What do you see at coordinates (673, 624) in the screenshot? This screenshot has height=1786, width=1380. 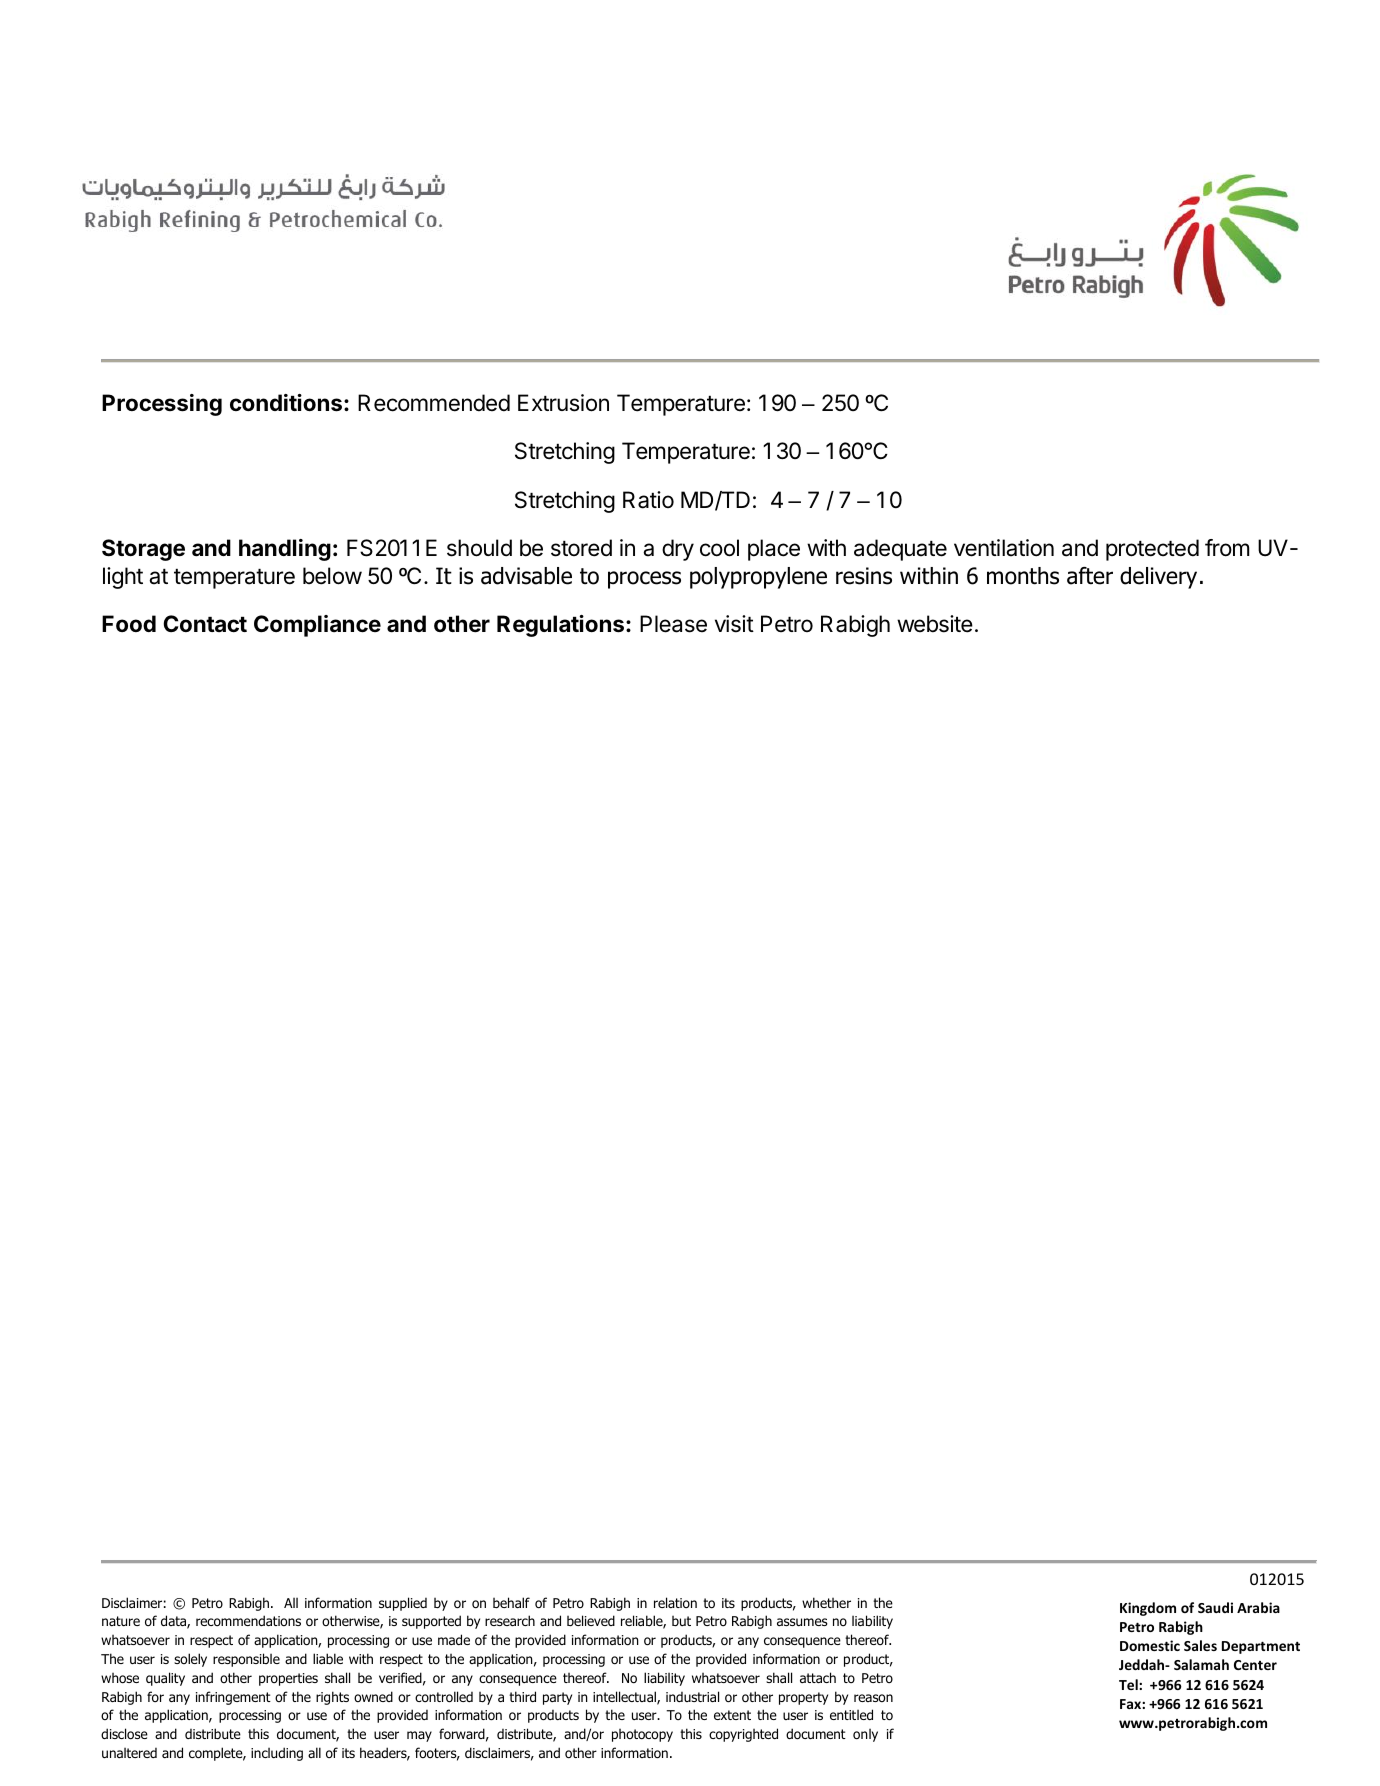 I see `Please` at bounding box center [673, 624].
